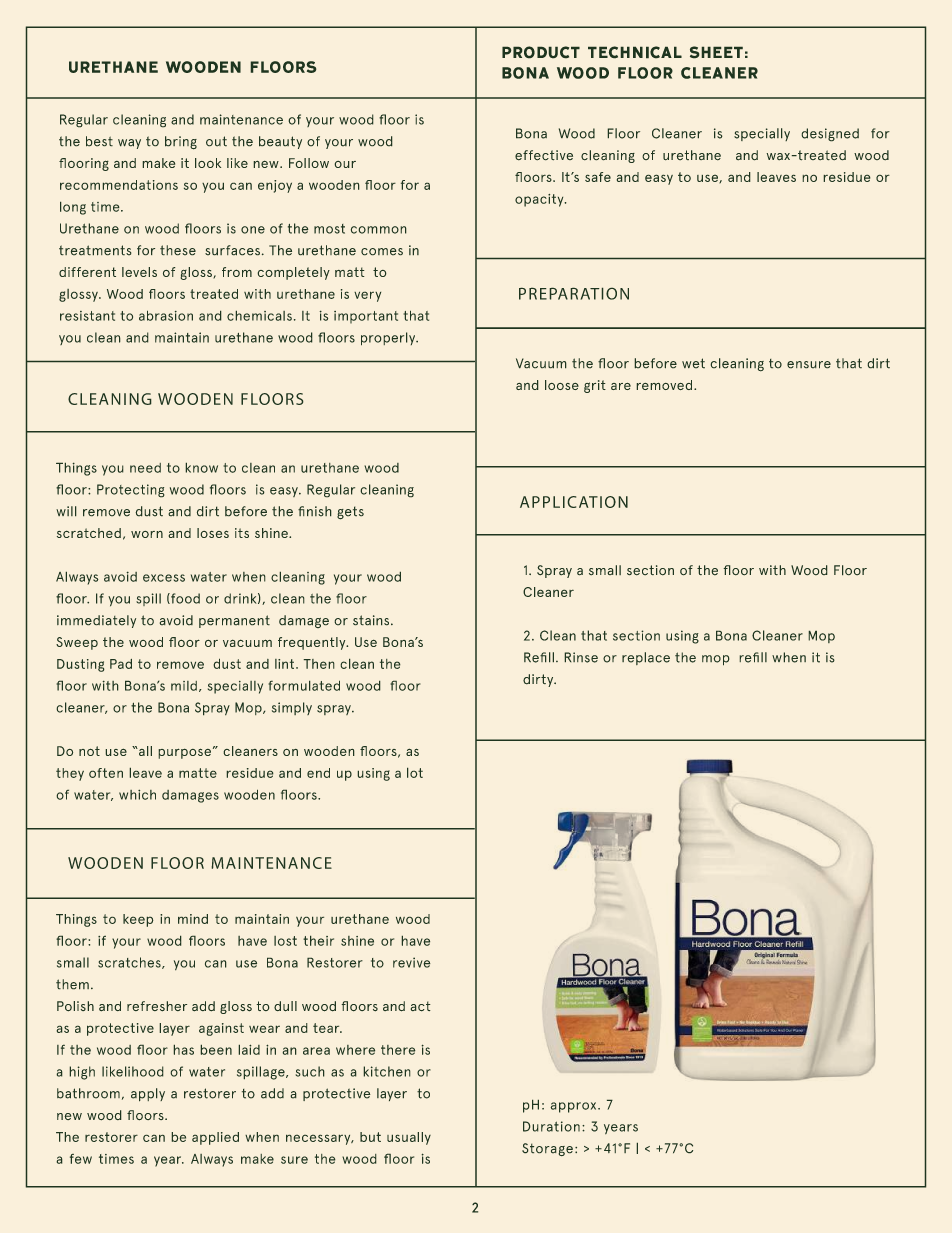  What do you see at coordinates (372, 620) in the screenshot?
I see `stains` at bounding box center [372, 620].
